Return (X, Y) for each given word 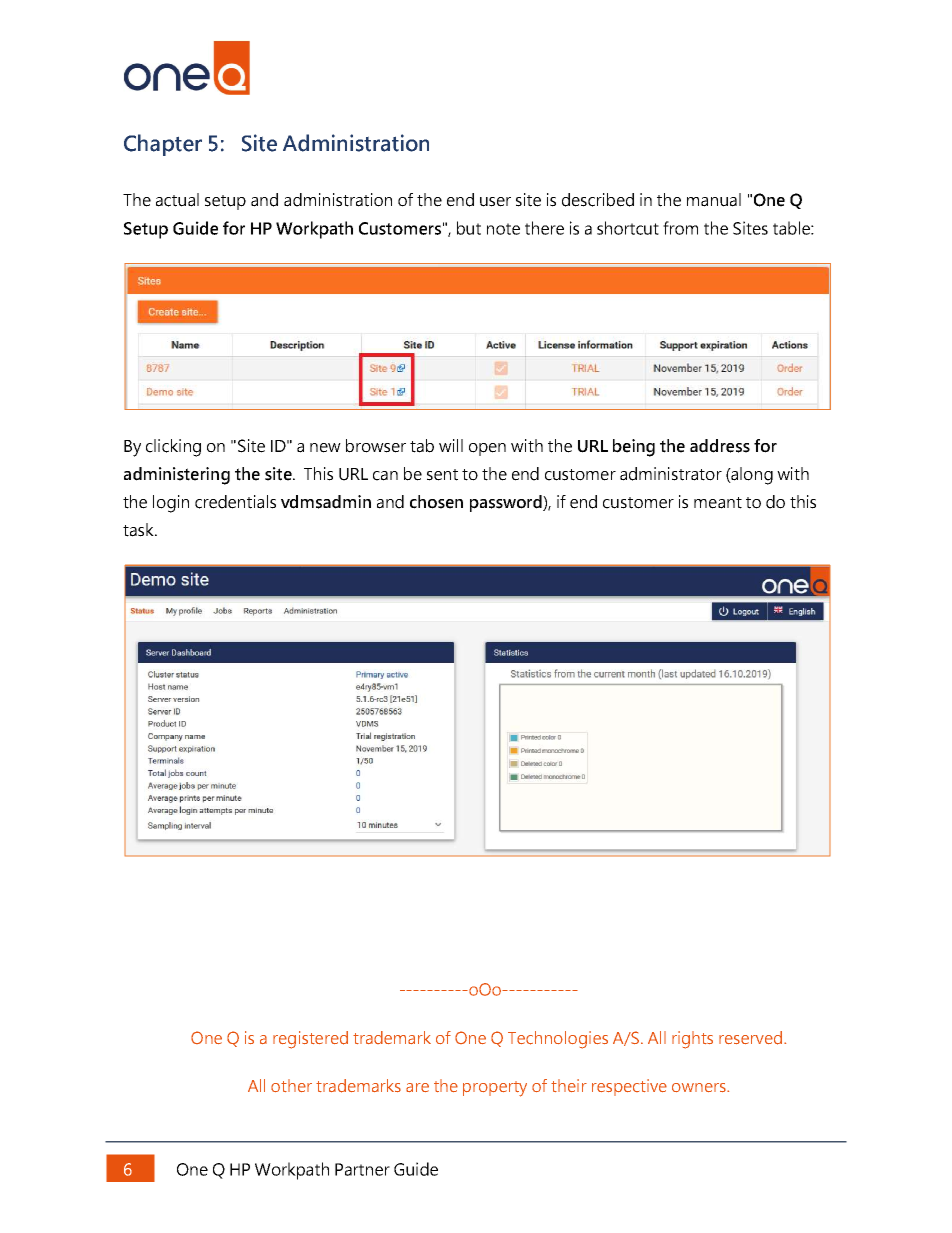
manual (714, 200)
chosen (436, 502)
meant (718, 503)
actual (177, 200)
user (495, 202)
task (139, 530)
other (291, 1085)
